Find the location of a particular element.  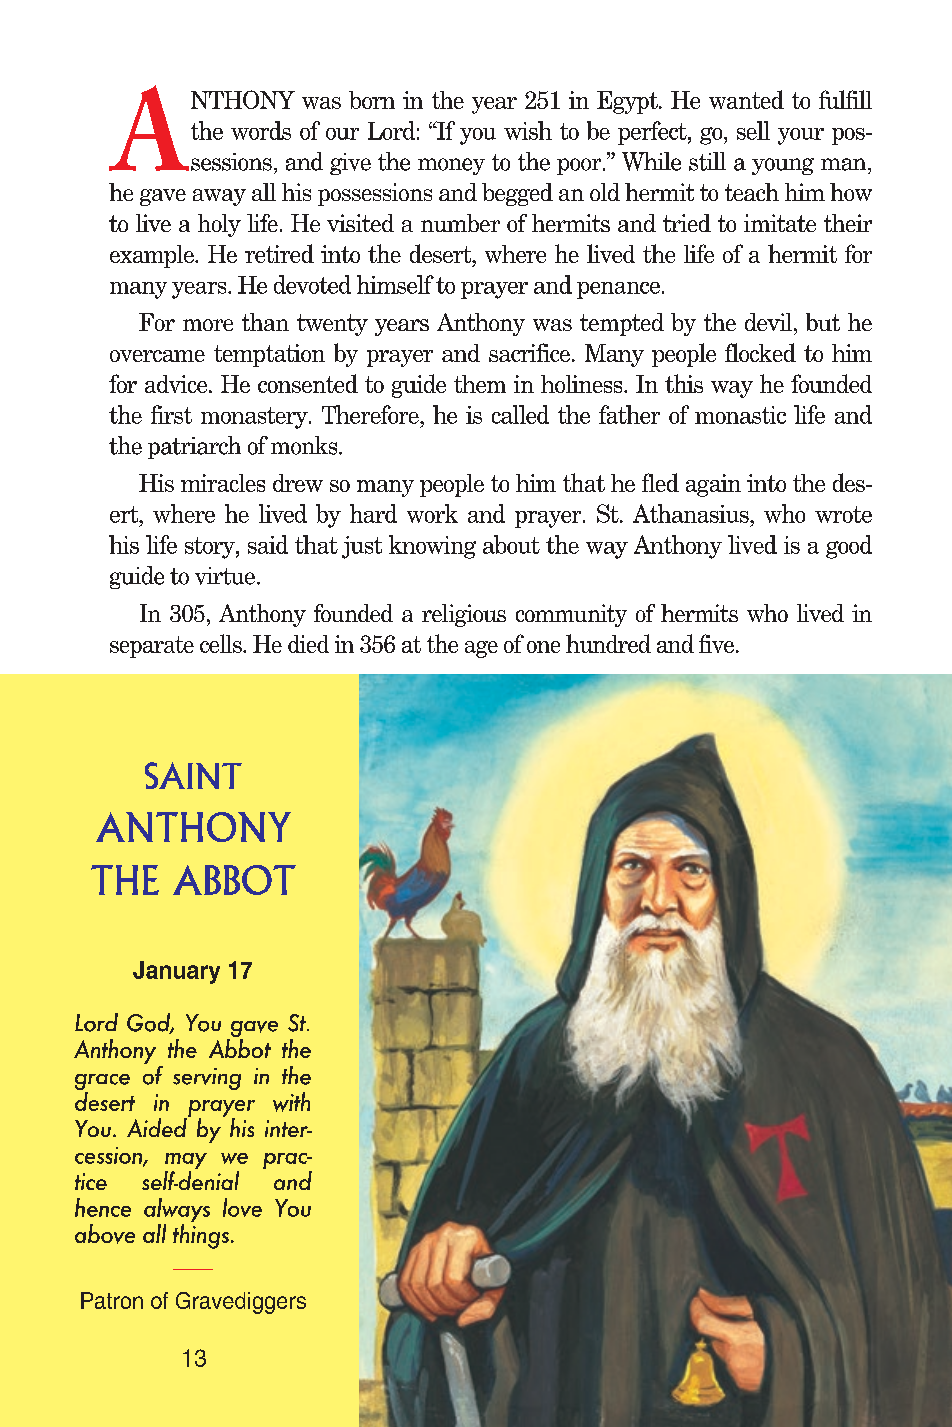

words is located at coordinates (261, 130).
